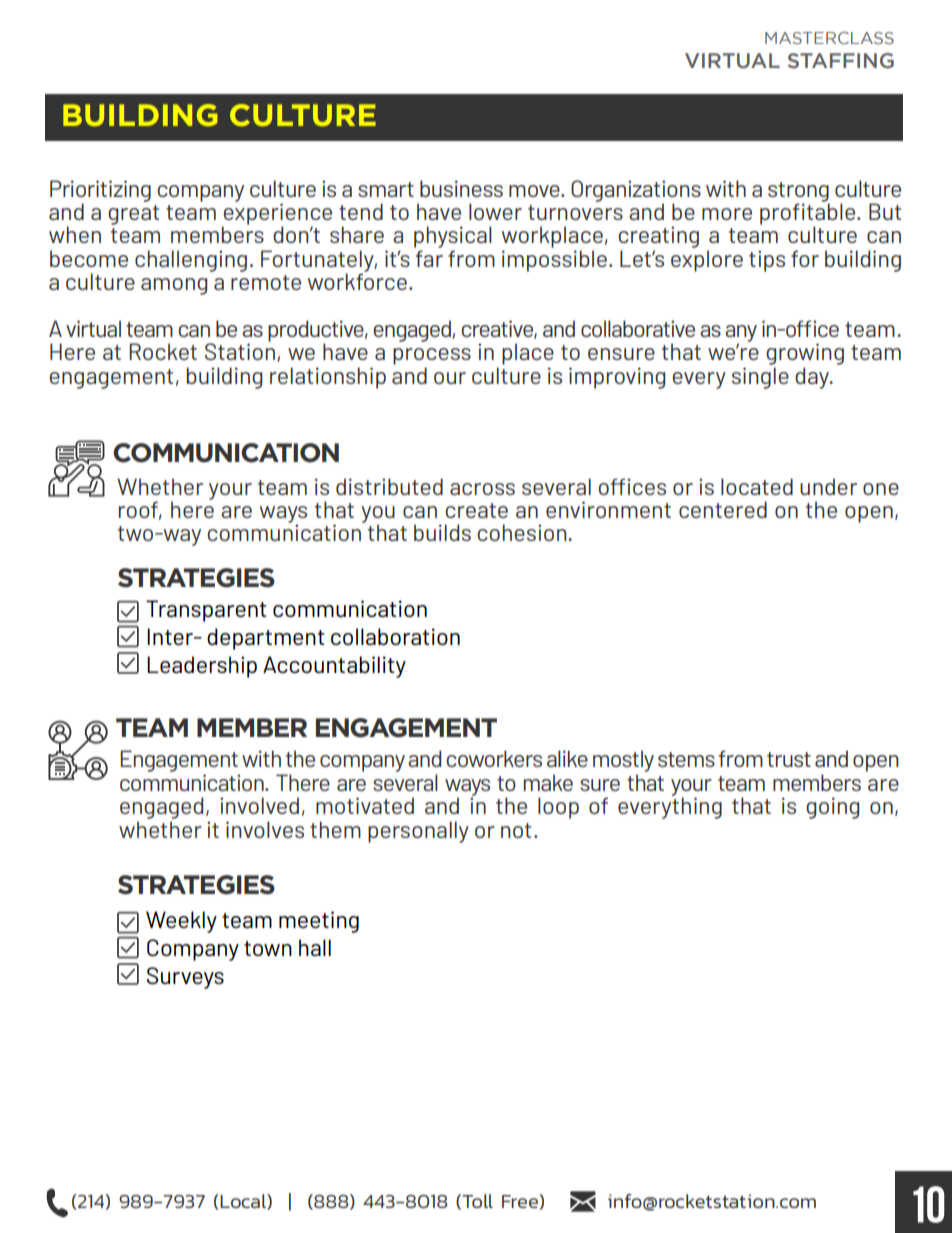  Describe the element at coordinates (516, 830) in the page. I see `not` at that location.
